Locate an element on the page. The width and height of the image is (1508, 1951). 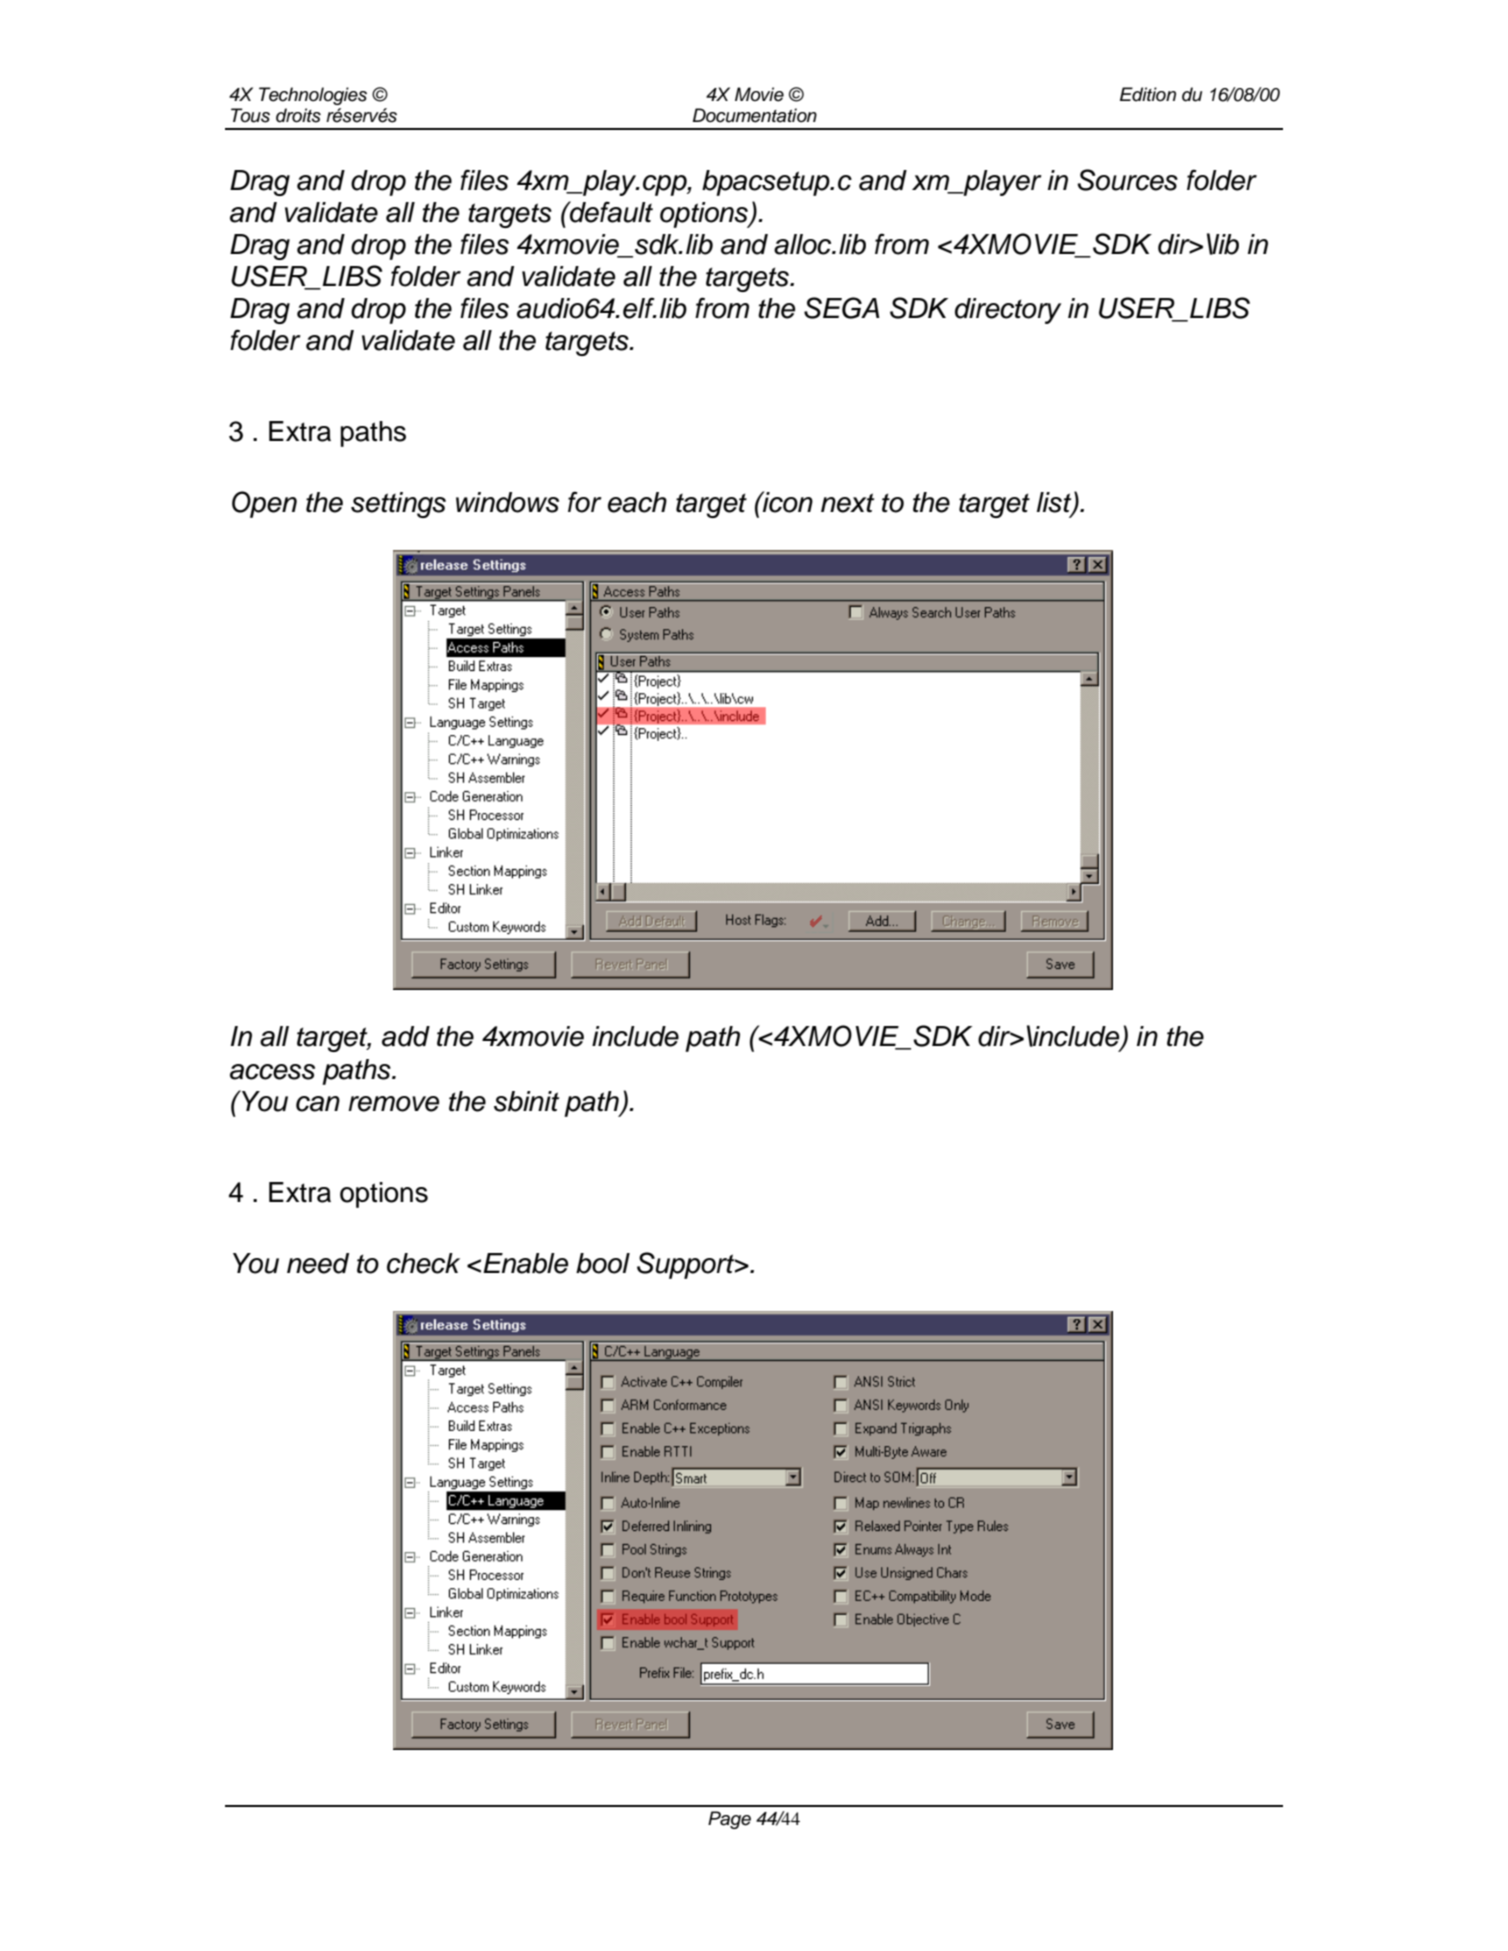
Page is located at coordinates (729, 1820).
